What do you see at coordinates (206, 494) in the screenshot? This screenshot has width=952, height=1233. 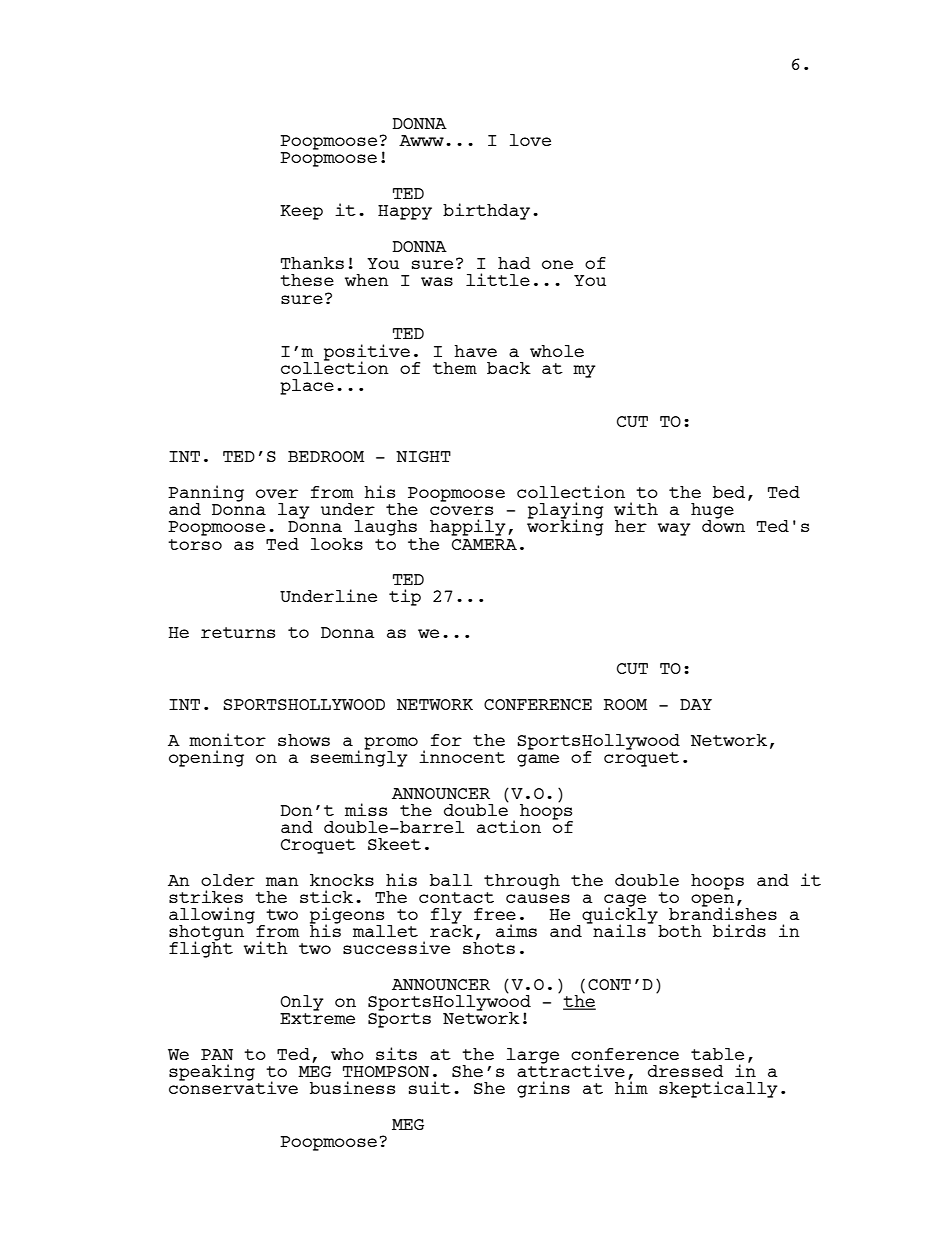 I see `Panning` at bounding box center [206, 494].
